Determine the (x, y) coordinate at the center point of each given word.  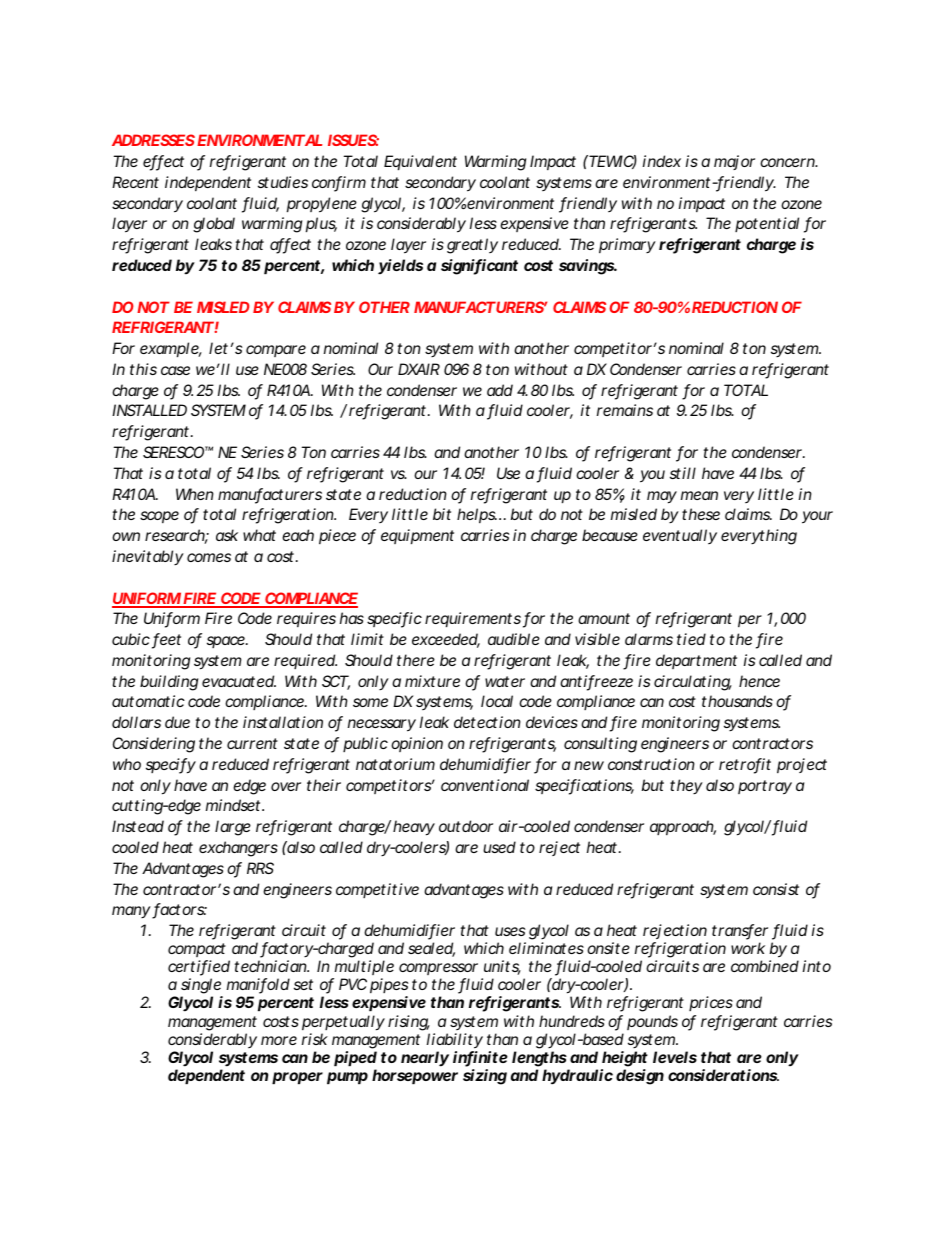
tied (691, 639)
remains (625, 410)
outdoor (466, 826)
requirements (473, 619)
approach (683, 827)
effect (163, 162)
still (683, 473)
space (227, 642)
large (233, 828)
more (279, 1040)
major (734, 162)
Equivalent (420, 162)
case (175, 370)
